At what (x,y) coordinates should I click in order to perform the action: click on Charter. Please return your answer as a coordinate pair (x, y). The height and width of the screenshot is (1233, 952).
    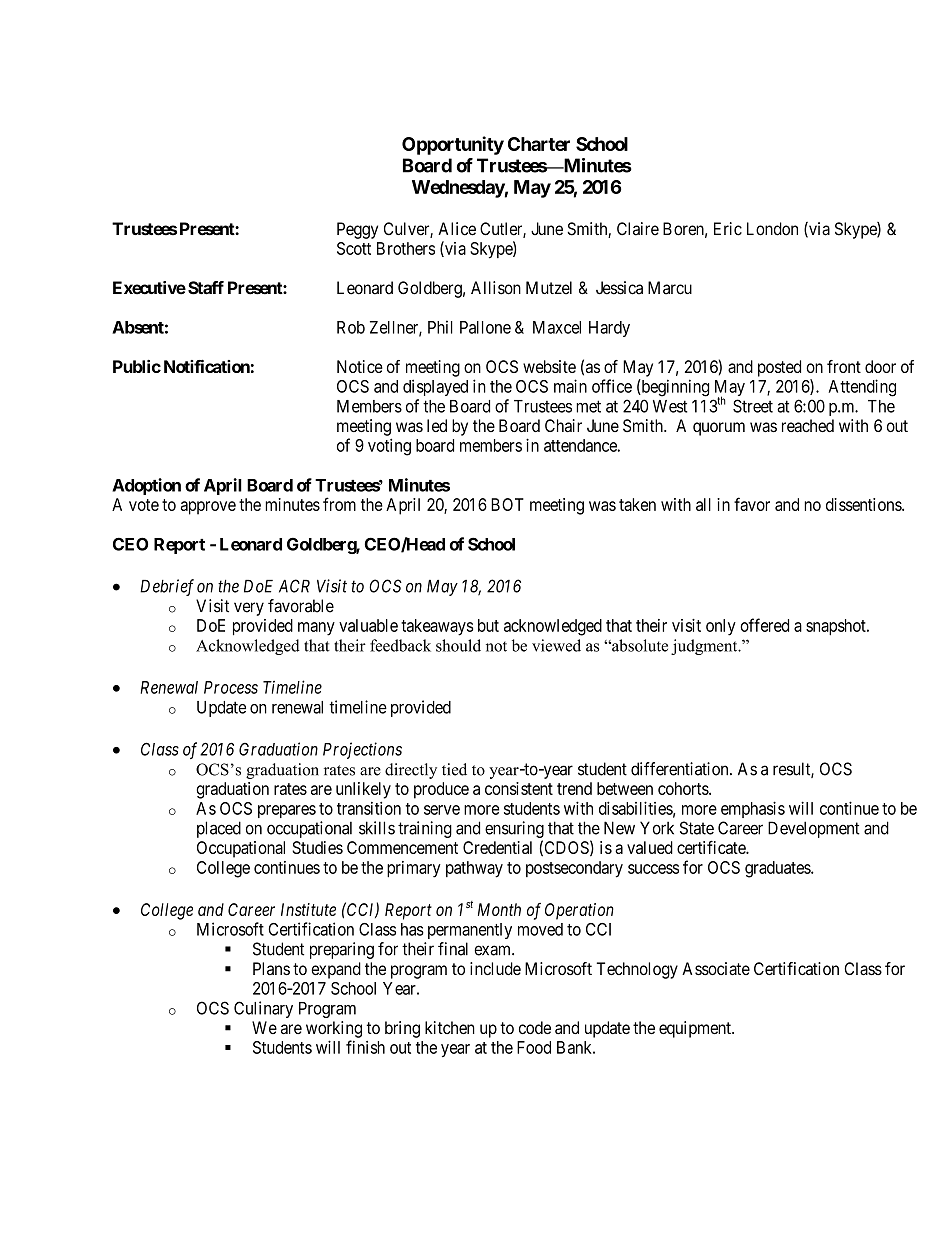
    Looking at the image, I should click on (539, 144).
